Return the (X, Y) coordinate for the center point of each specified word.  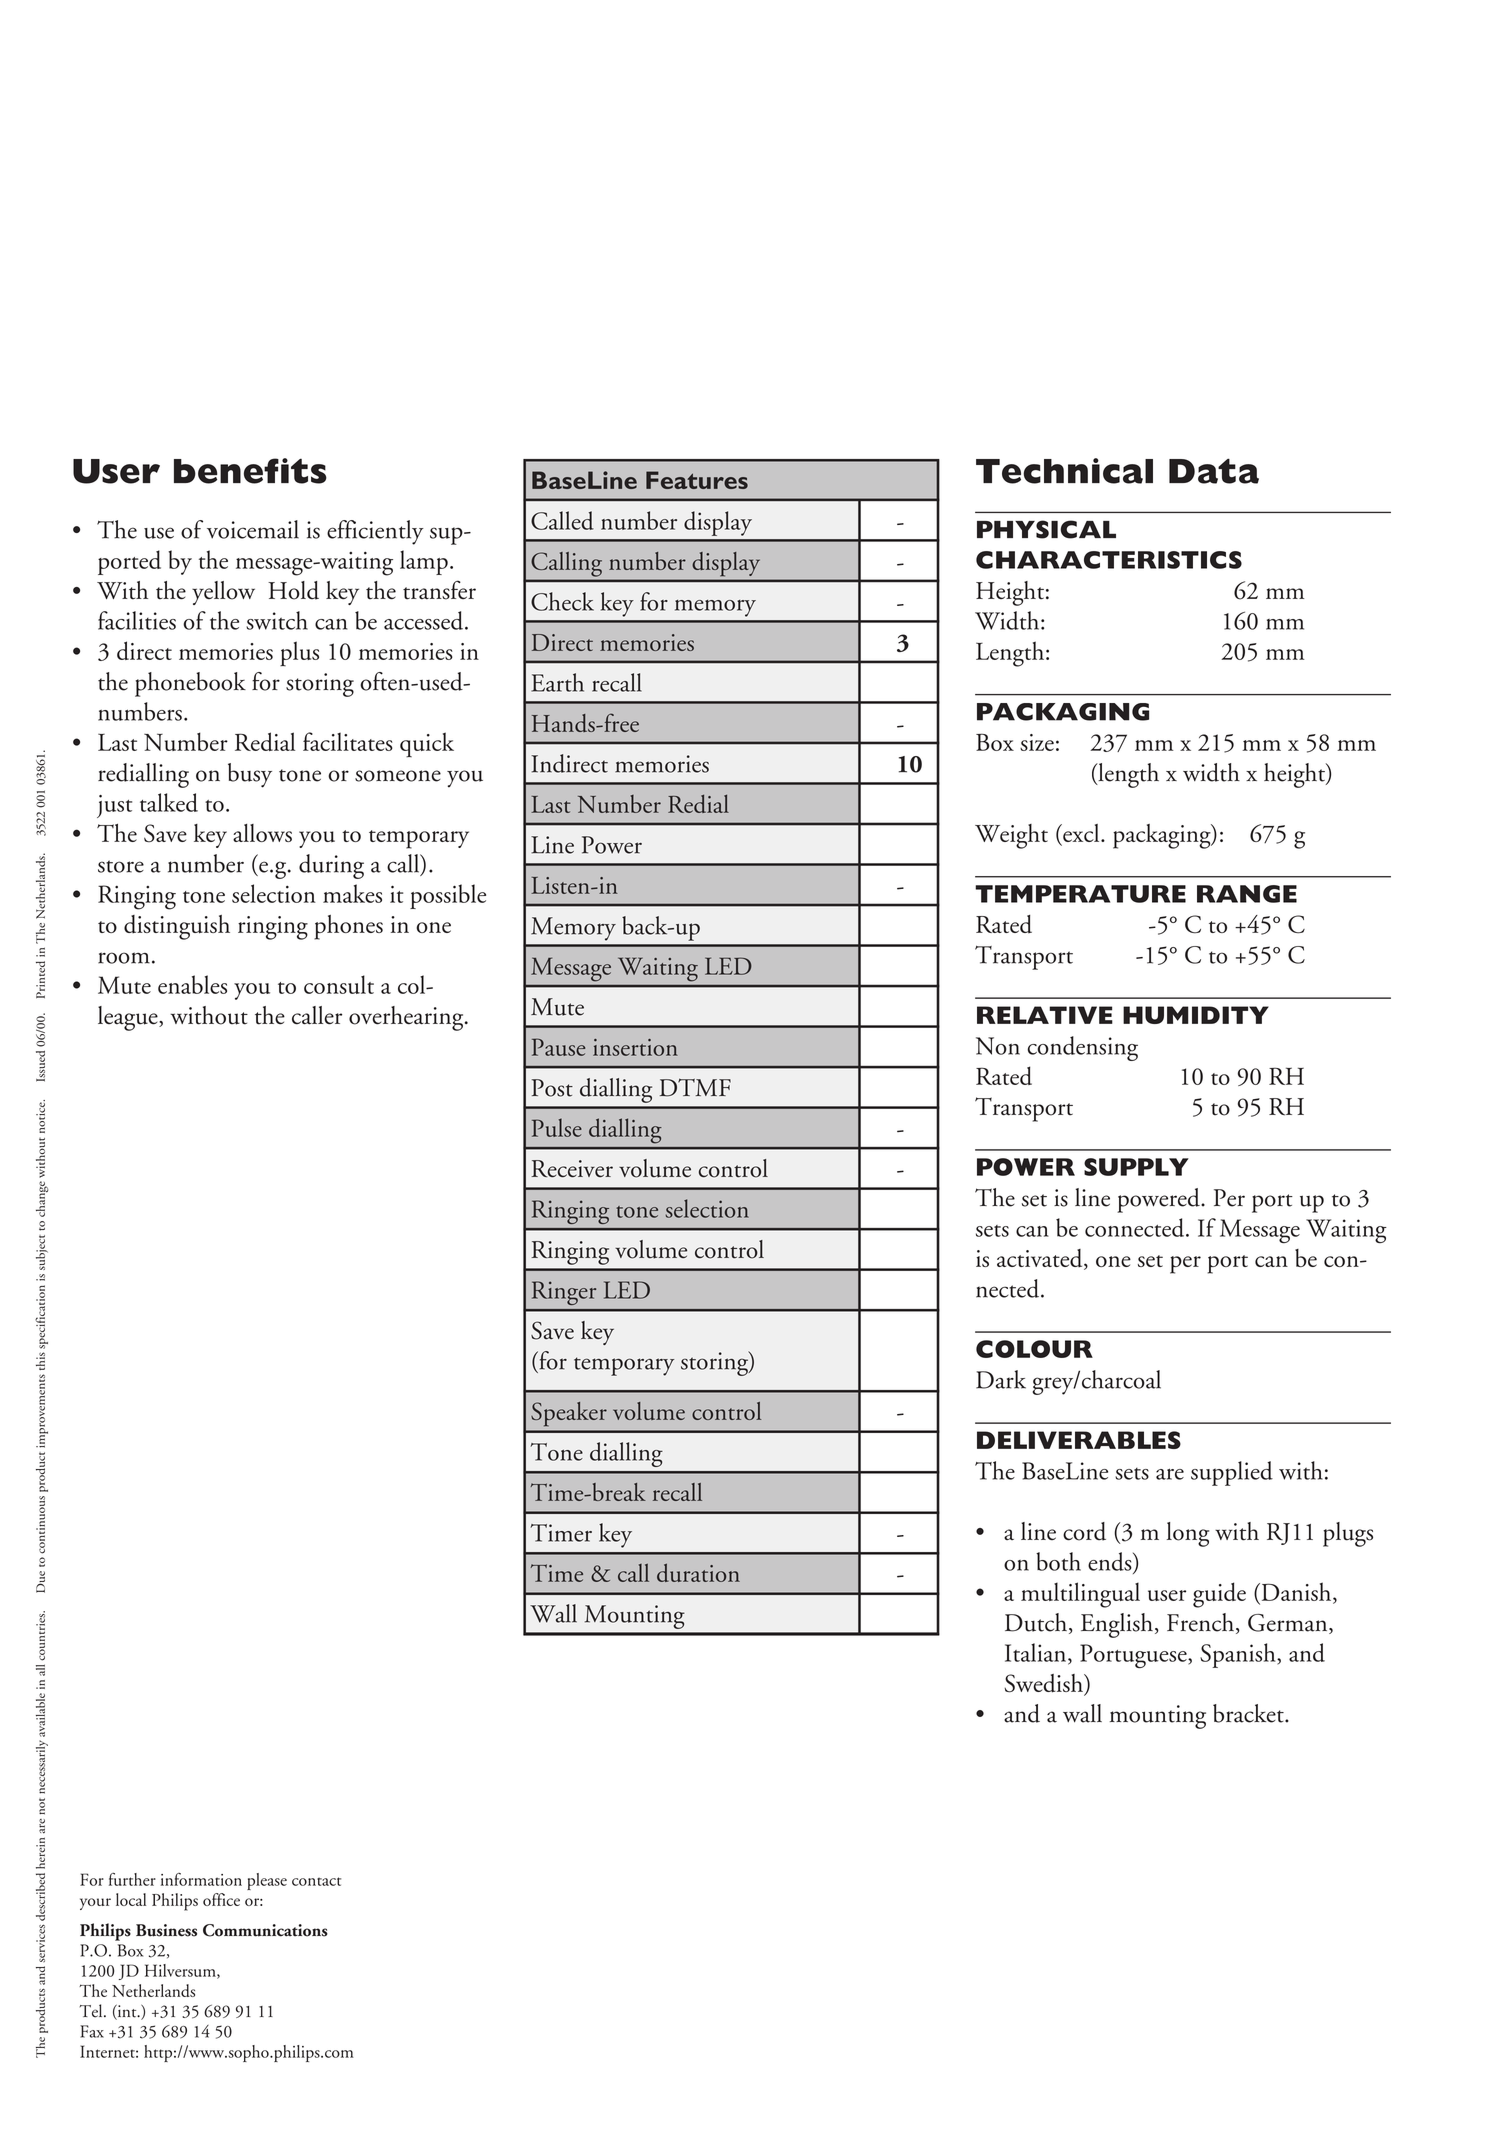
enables (192, 984)
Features (697, 480)
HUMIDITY (1196, 1015)
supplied (1232, 1473)
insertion (635, 1047)
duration (698, 1572)
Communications (265, 1930)
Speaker (569, 1414)
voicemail (253, 529)
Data (1214, 471)
